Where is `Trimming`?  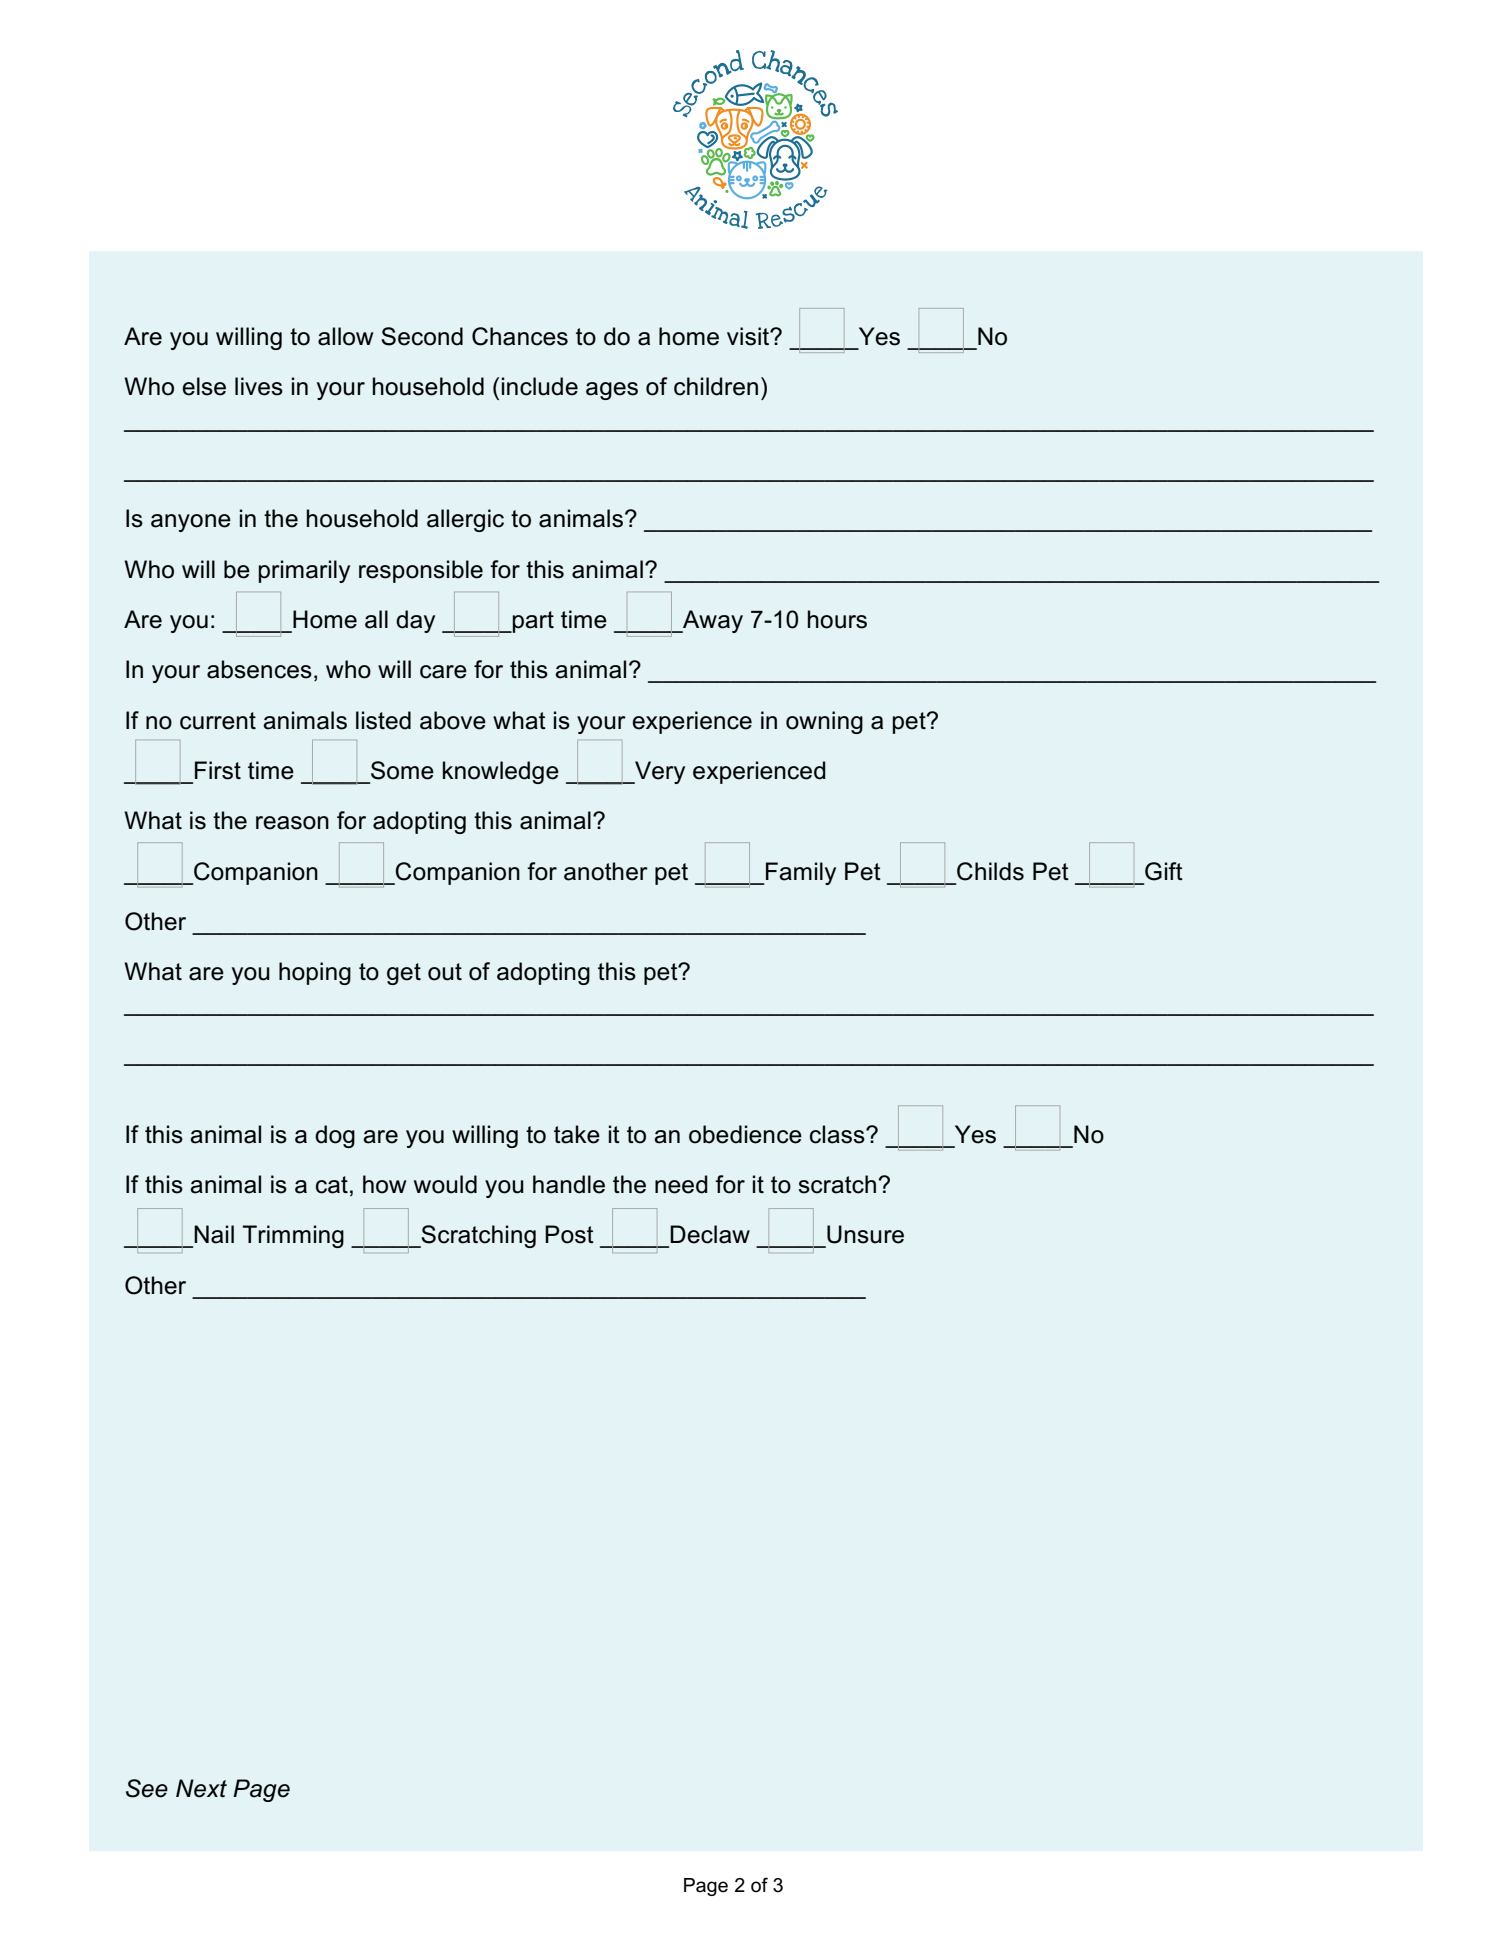
Trimming is located at coordinates (293, 1236).
